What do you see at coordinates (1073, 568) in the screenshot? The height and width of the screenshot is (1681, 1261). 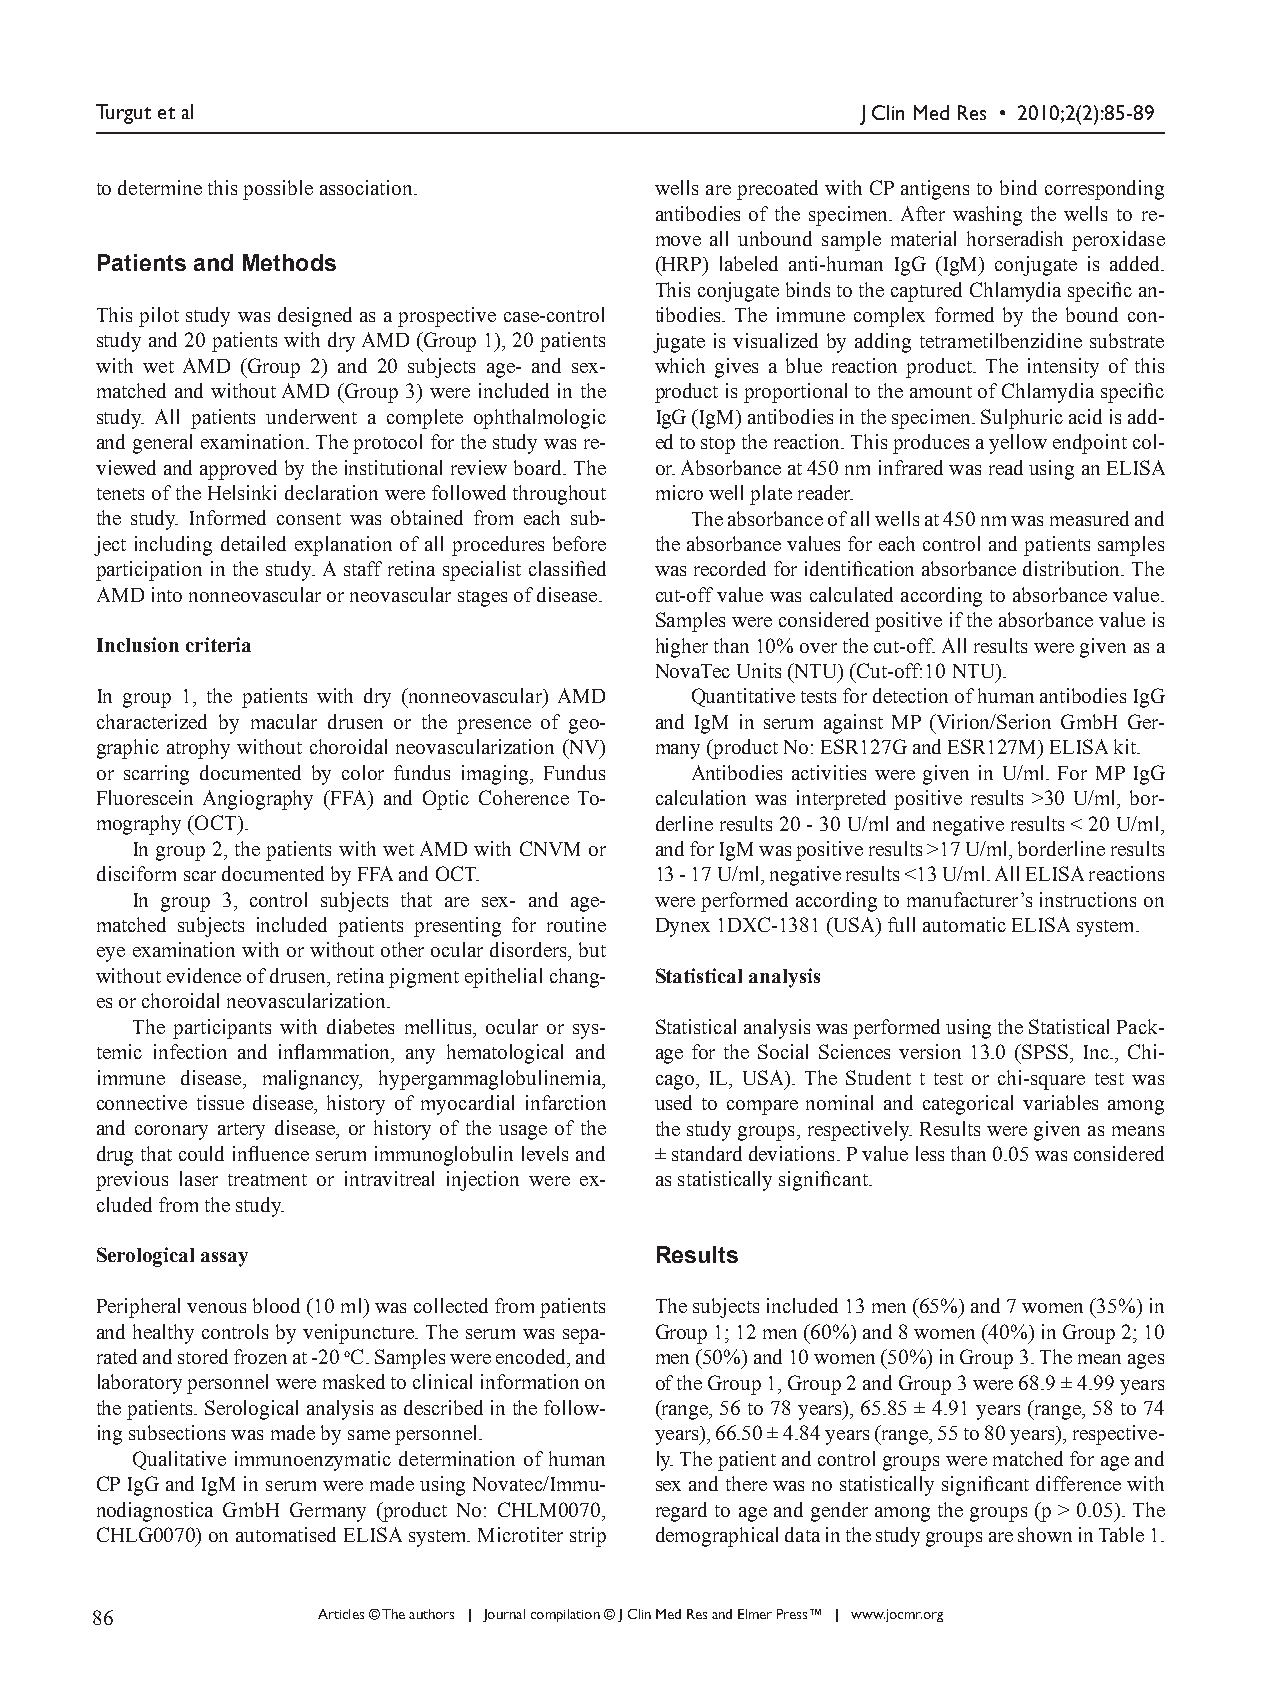 I see `distribution` at bounding box center [1073, 568].
